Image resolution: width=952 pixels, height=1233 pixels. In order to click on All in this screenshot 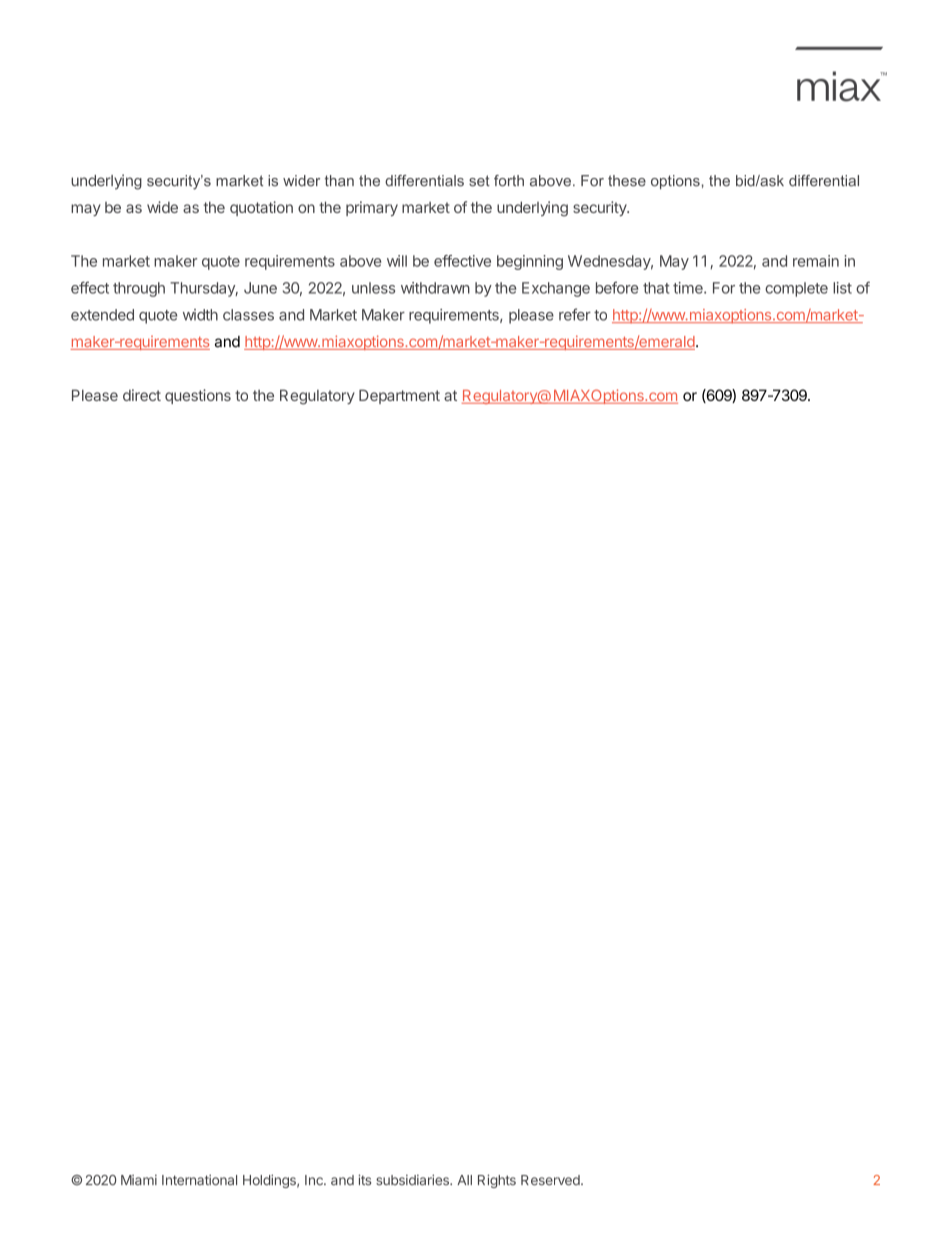, I will do `click(464, 1180)`.
